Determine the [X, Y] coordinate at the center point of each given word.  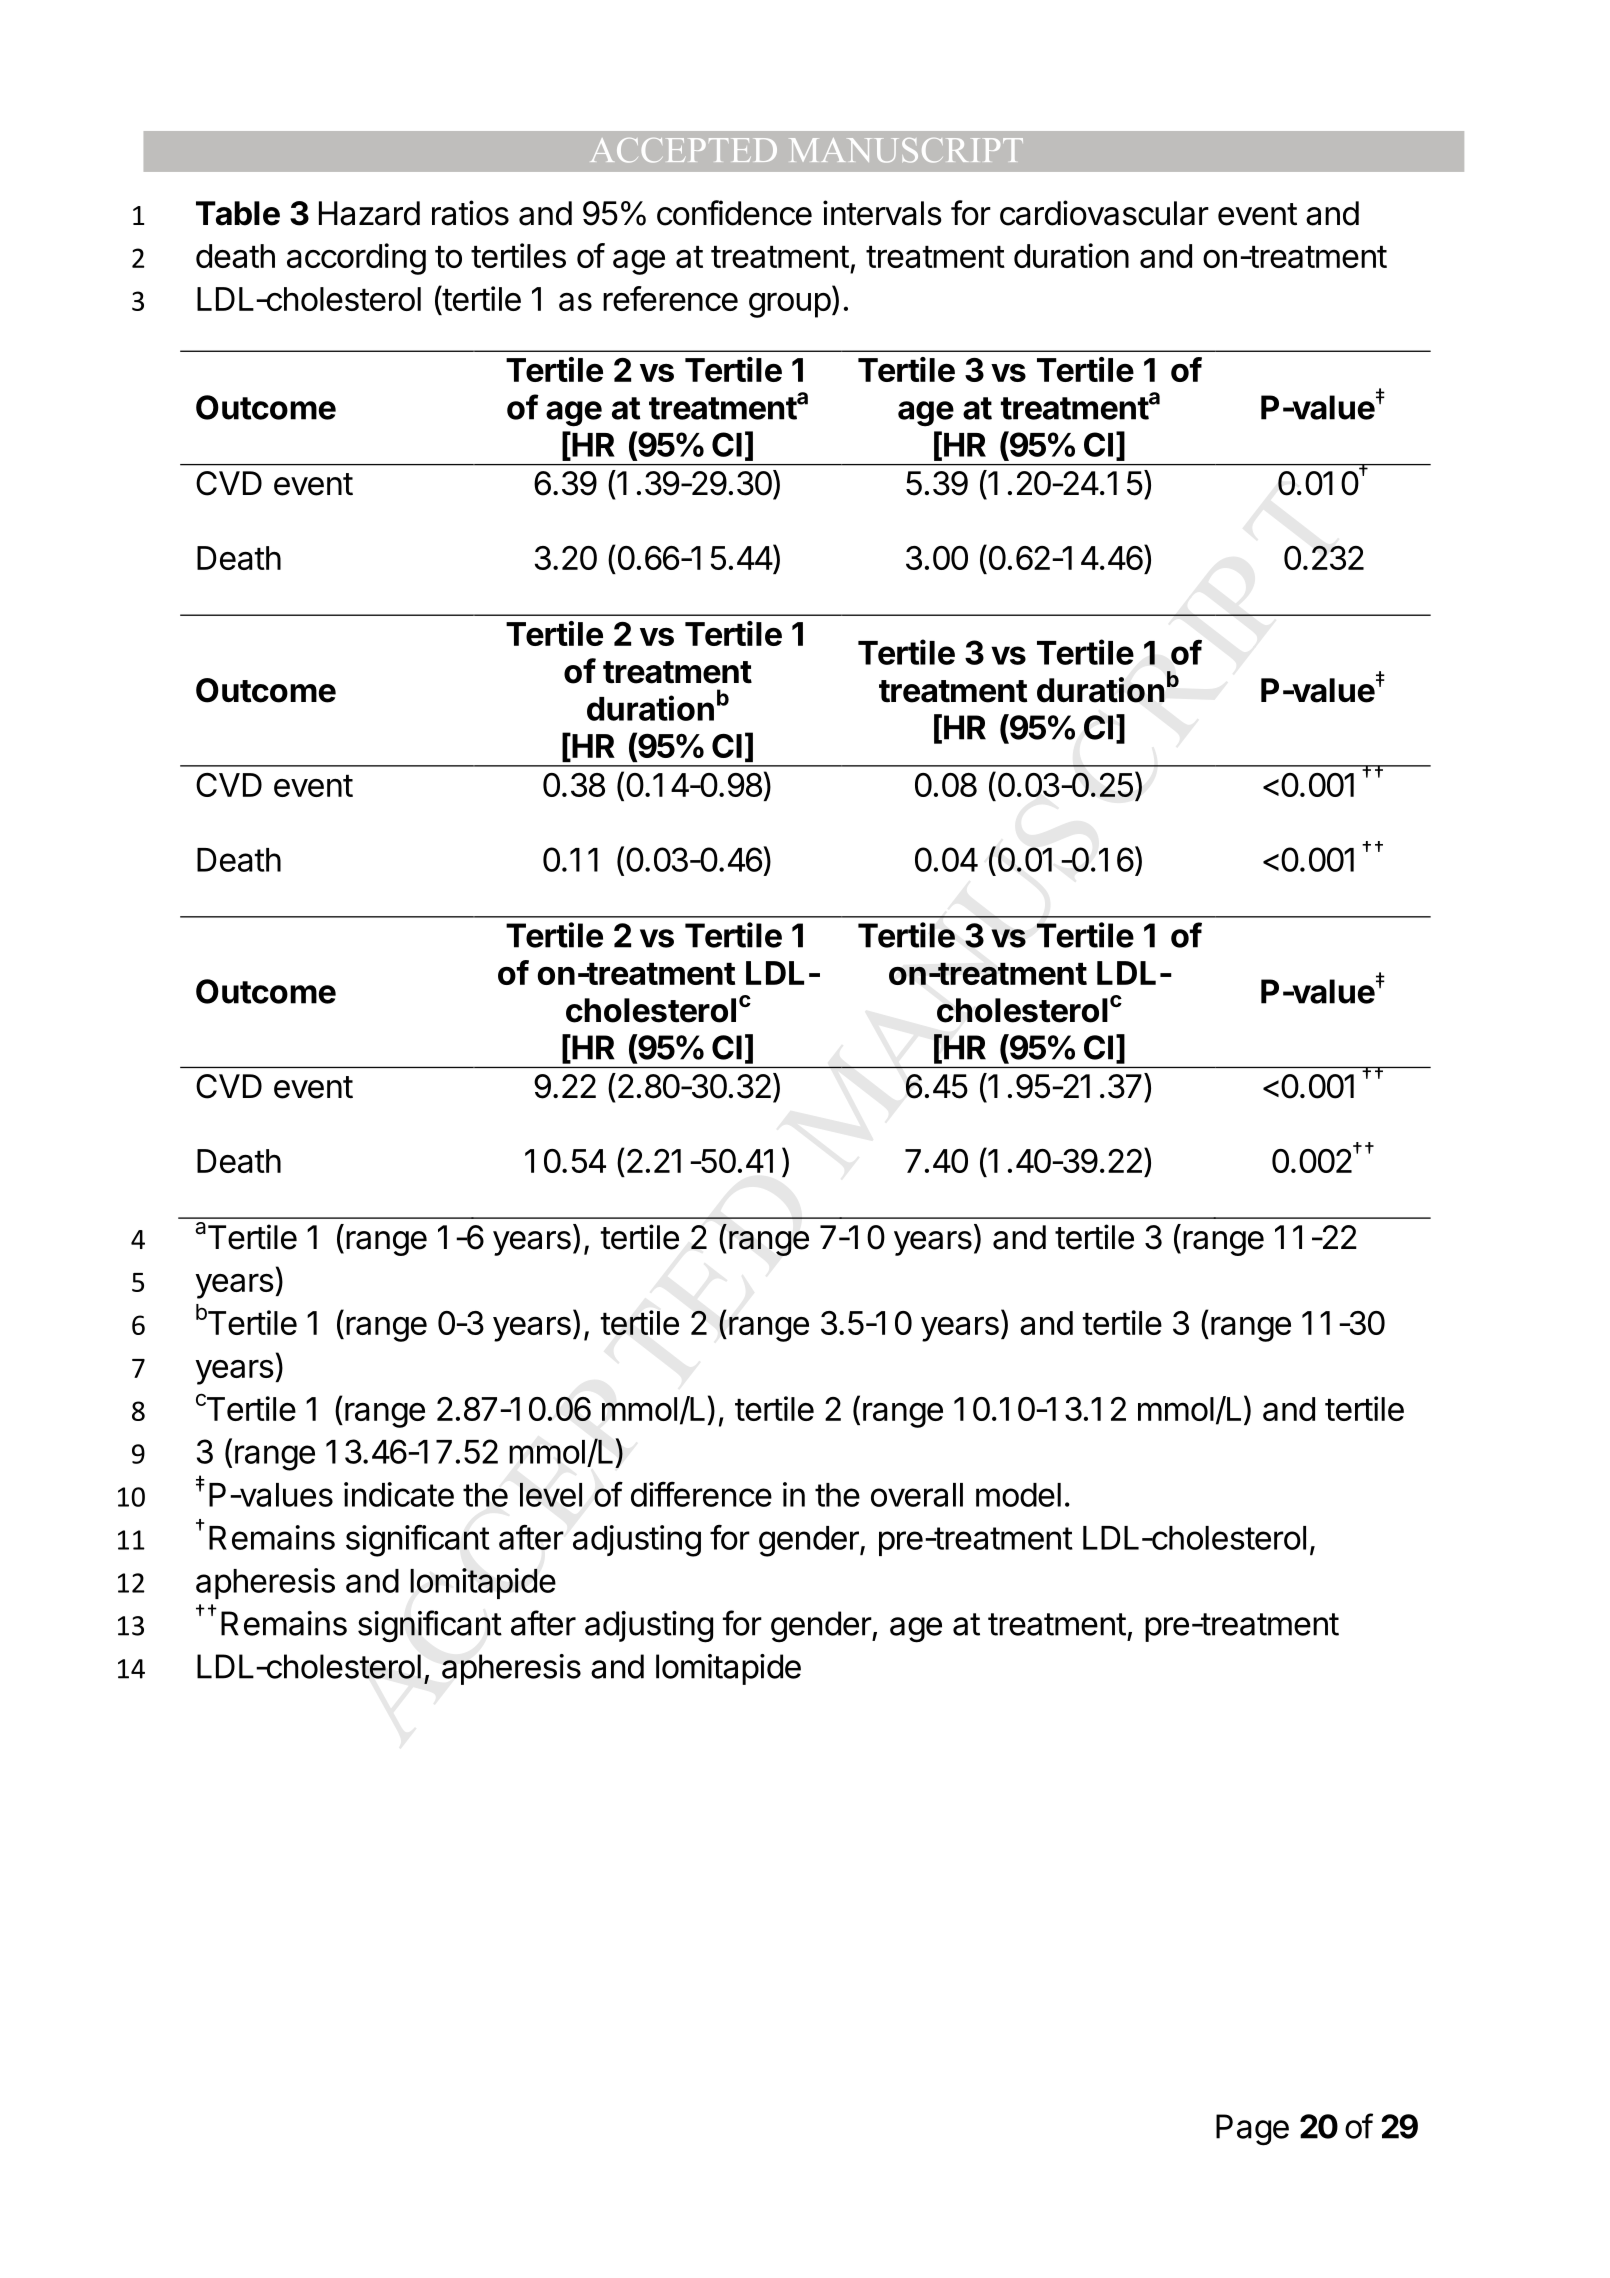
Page [1252, 2130]
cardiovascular [1104, 213]
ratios [470, 213]
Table [238, 213]
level [551, 1494]
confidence [734, 213]
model [1018, 1495]
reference [670, 298]
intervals [882, 213]
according [356, 259]
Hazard [369, 213]
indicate [399, 1494]
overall [917, 1495]
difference [701, 1494]
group [790, 305]
